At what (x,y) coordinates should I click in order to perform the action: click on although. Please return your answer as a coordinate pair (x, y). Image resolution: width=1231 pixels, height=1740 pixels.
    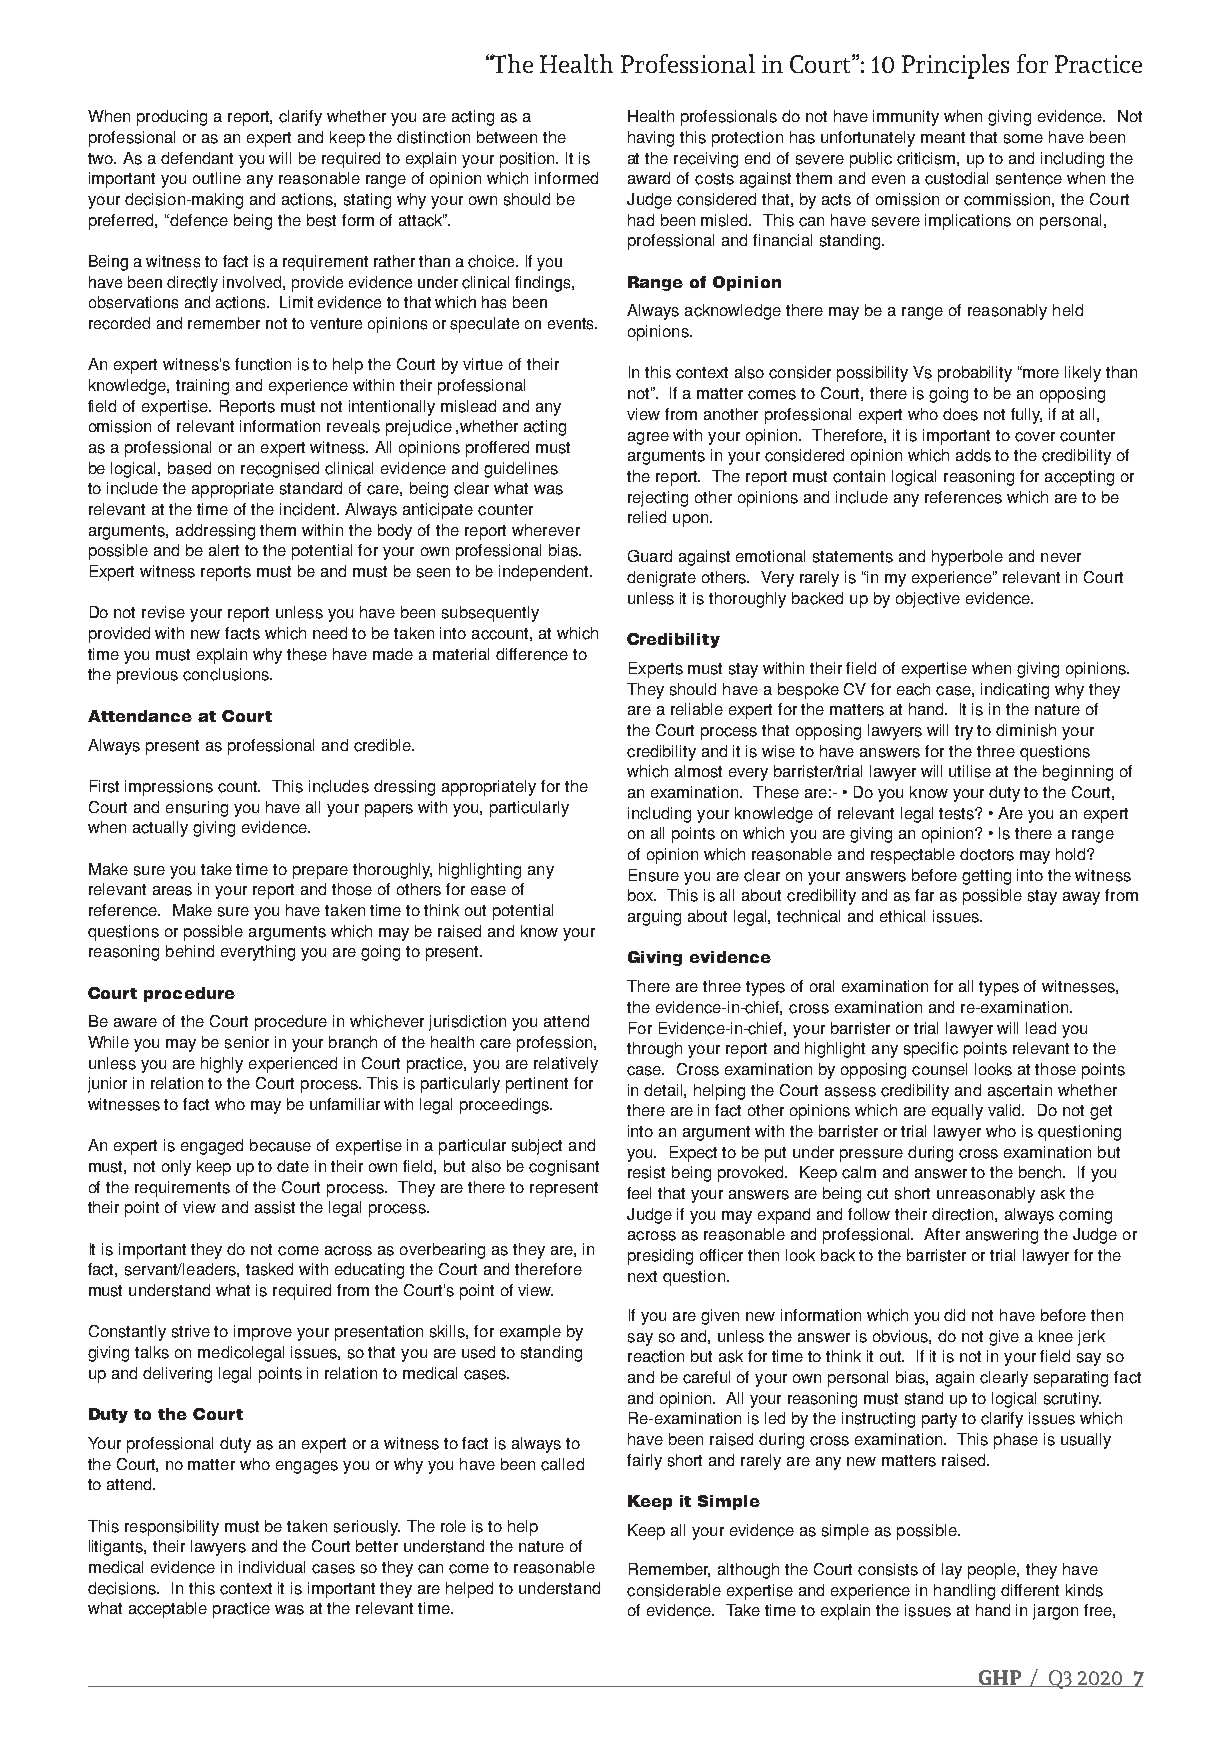
    Looking at the image, I should click on (748, 1571).
